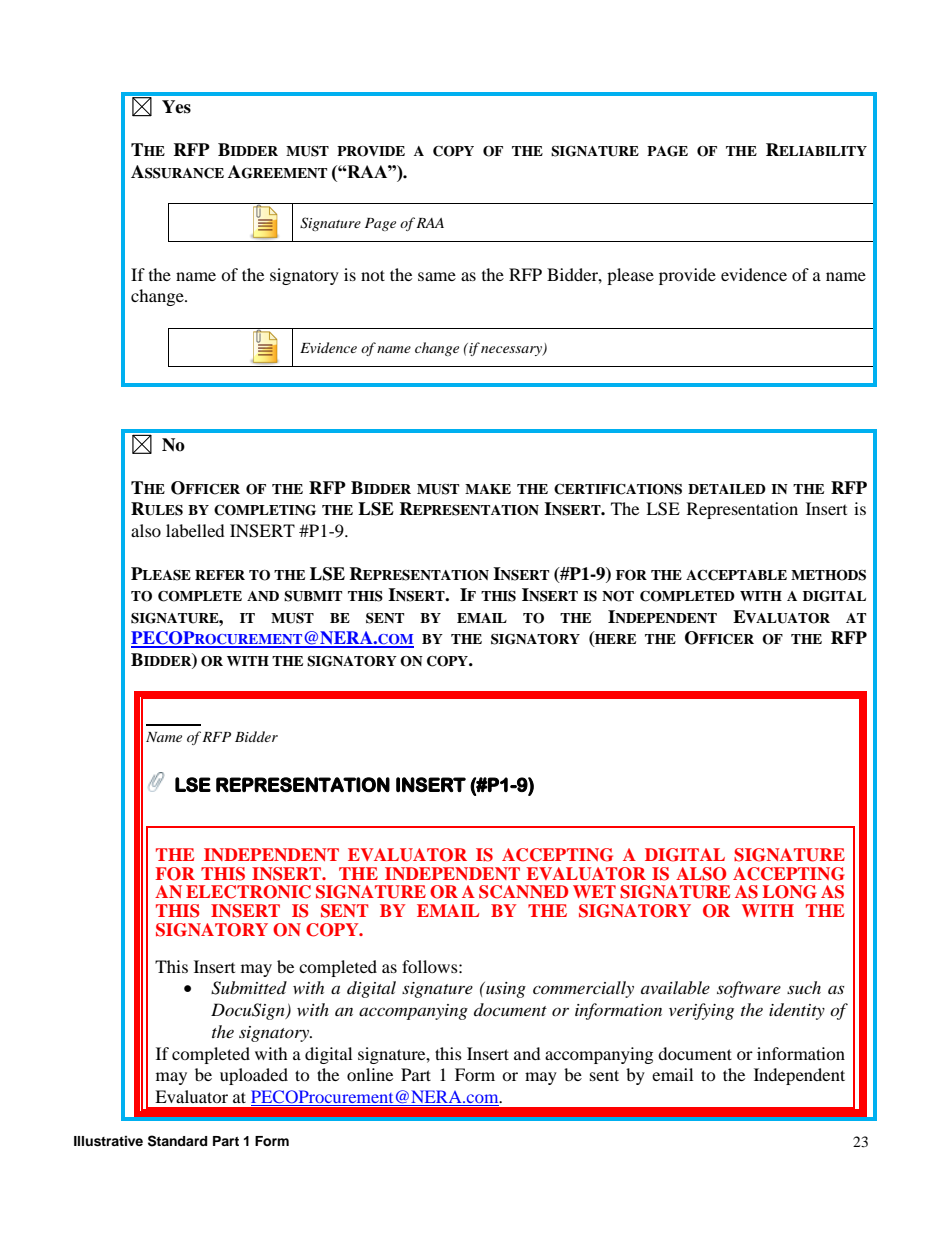 This document has width=952, height=1233. What do you see at coordinates (220, 575) in the document?
I see `REFER` at bounding box center [220, 575].
